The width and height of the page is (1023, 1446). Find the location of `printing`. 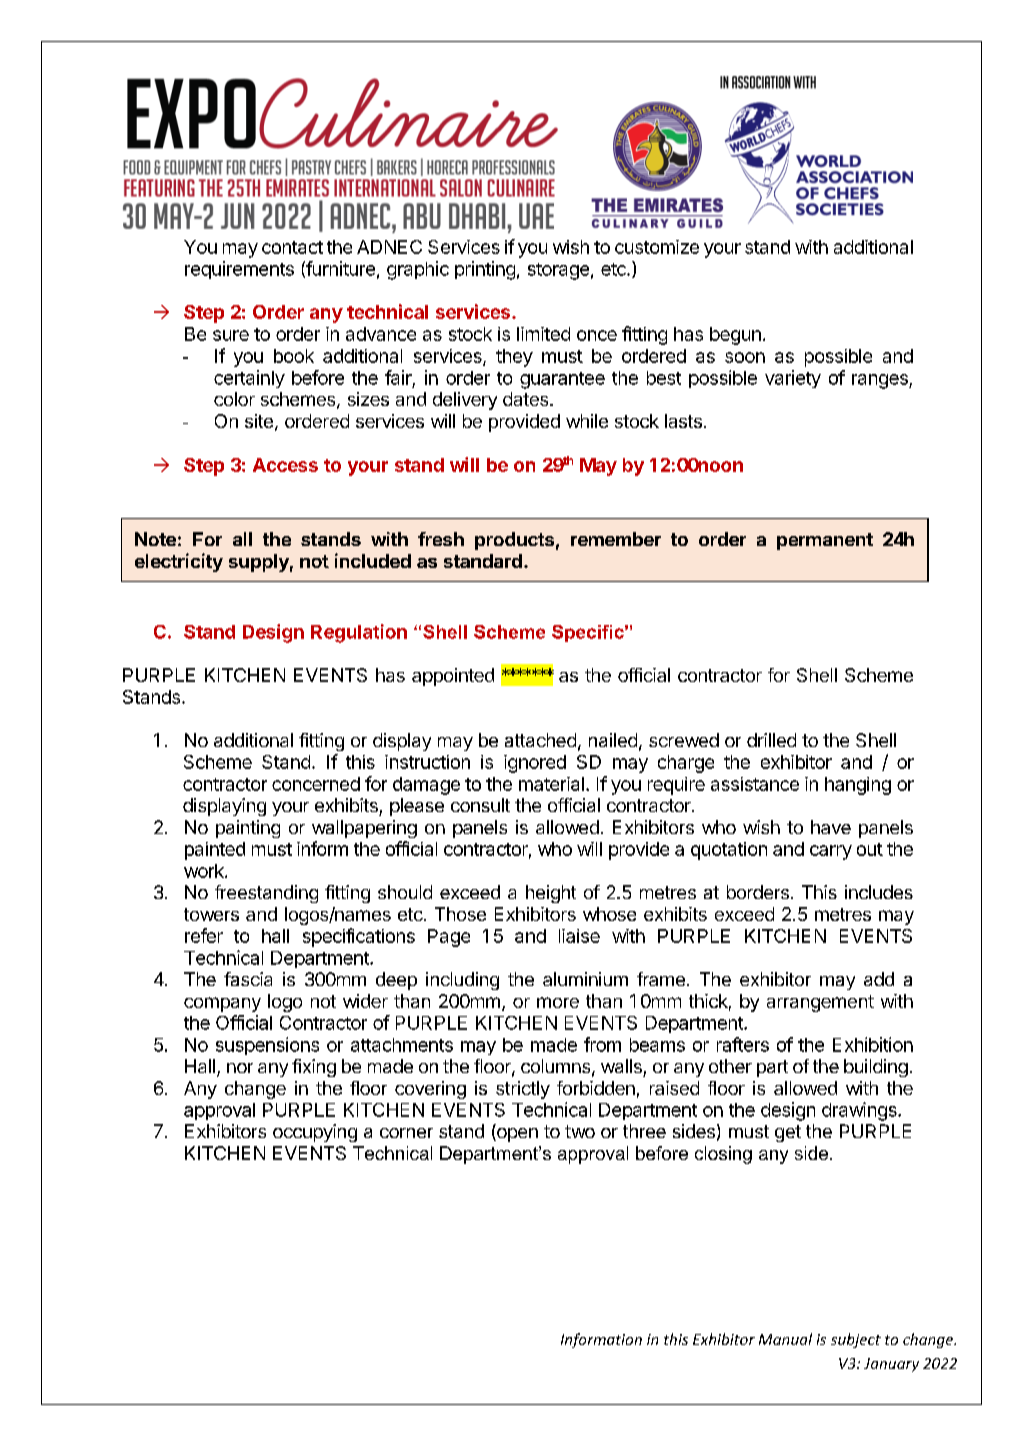

printing is located at coordinates (485, 270).
